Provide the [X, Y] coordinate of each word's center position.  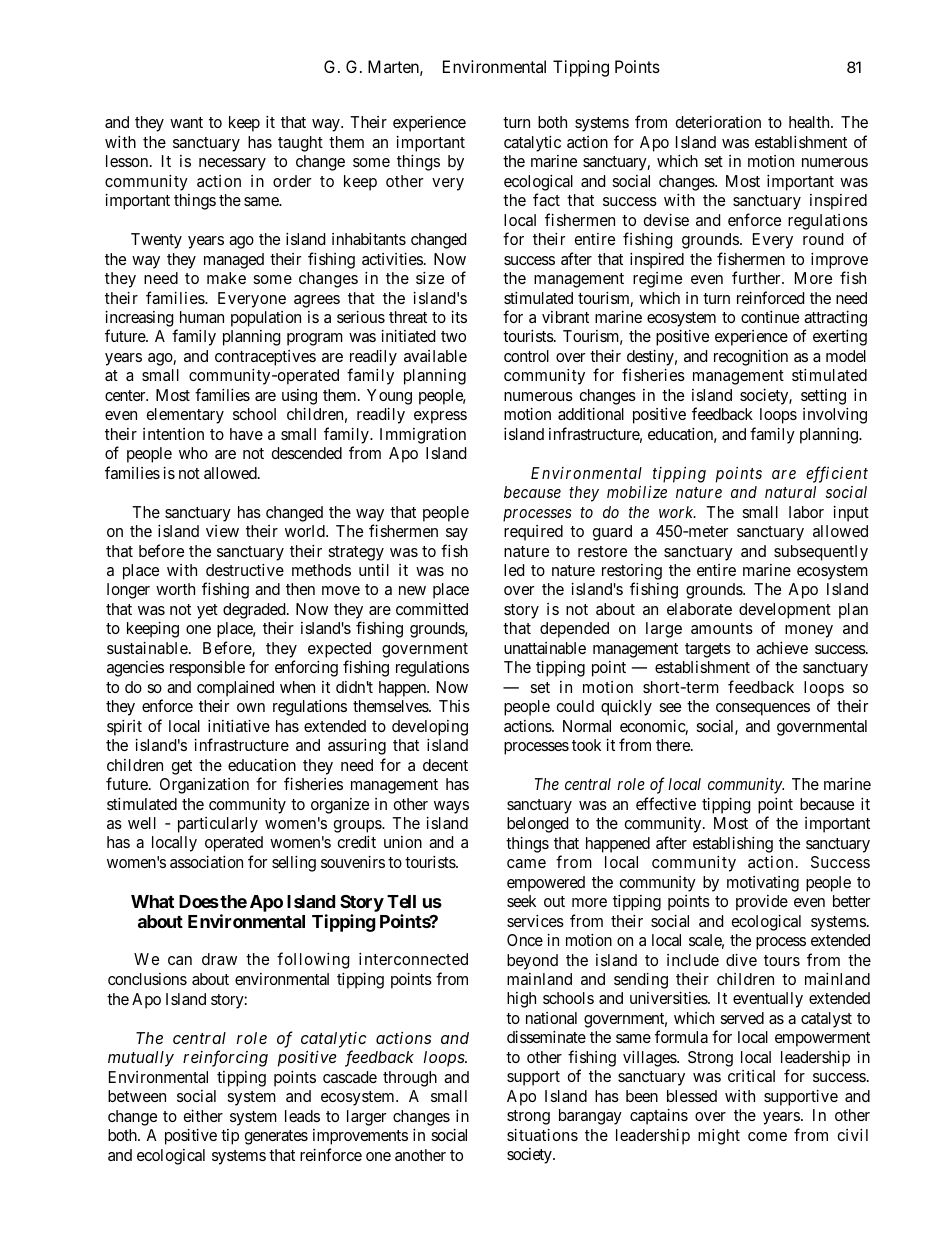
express [440, 417]
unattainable [545, 648]
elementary [185, 416]
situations [542, 1135]
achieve [782, 648]
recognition [751, 358]
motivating [763, 884]
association [206, 862]
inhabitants [369, 239]
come [767, 1136]
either [203, 1116]
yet [207, 611]
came [526, 863]
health [810, 122]
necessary [232, 164]
